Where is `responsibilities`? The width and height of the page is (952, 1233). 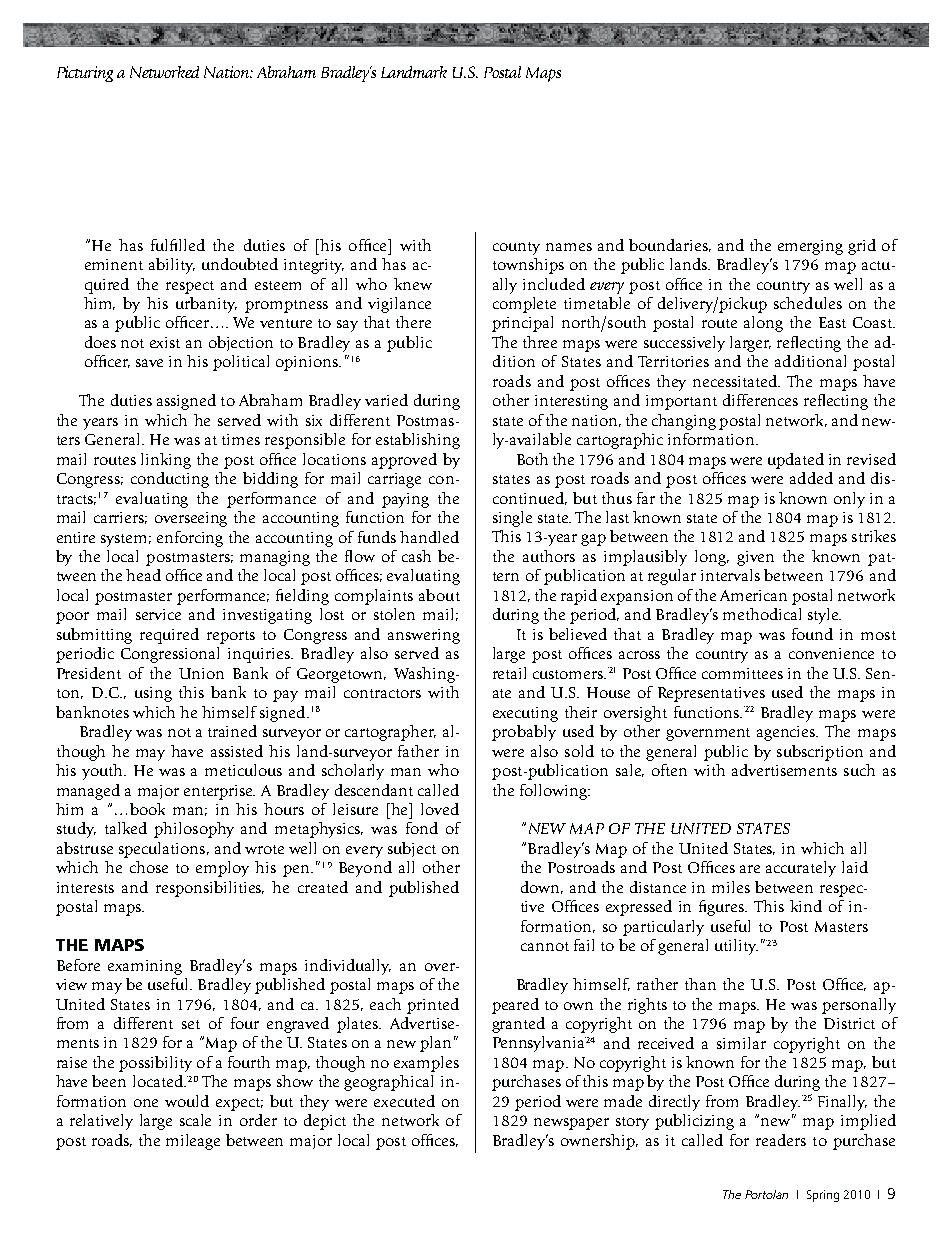
responsibilities is located at coordinates (210, 889).
